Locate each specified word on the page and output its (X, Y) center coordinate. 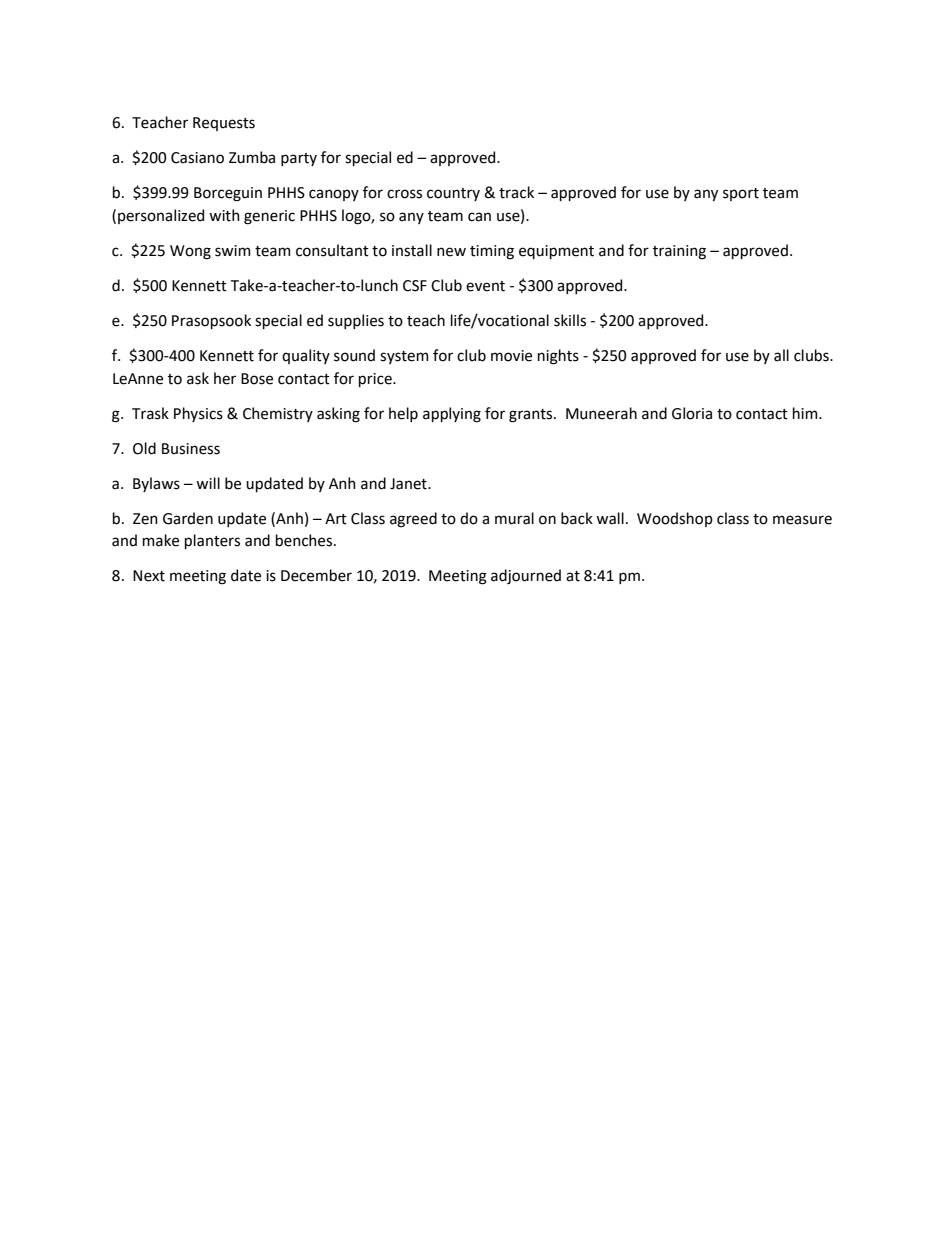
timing (492, 252)
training (679, 252)
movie (511, 356)
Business (191, 449)
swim (233, 251)
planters (212, 541)
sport (741, 194)
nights (558, 357)
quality (306, 356)
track (516, 192)
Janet (409, 484)
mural (514, 518)
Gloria (692, 413)
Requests (224, 124)
